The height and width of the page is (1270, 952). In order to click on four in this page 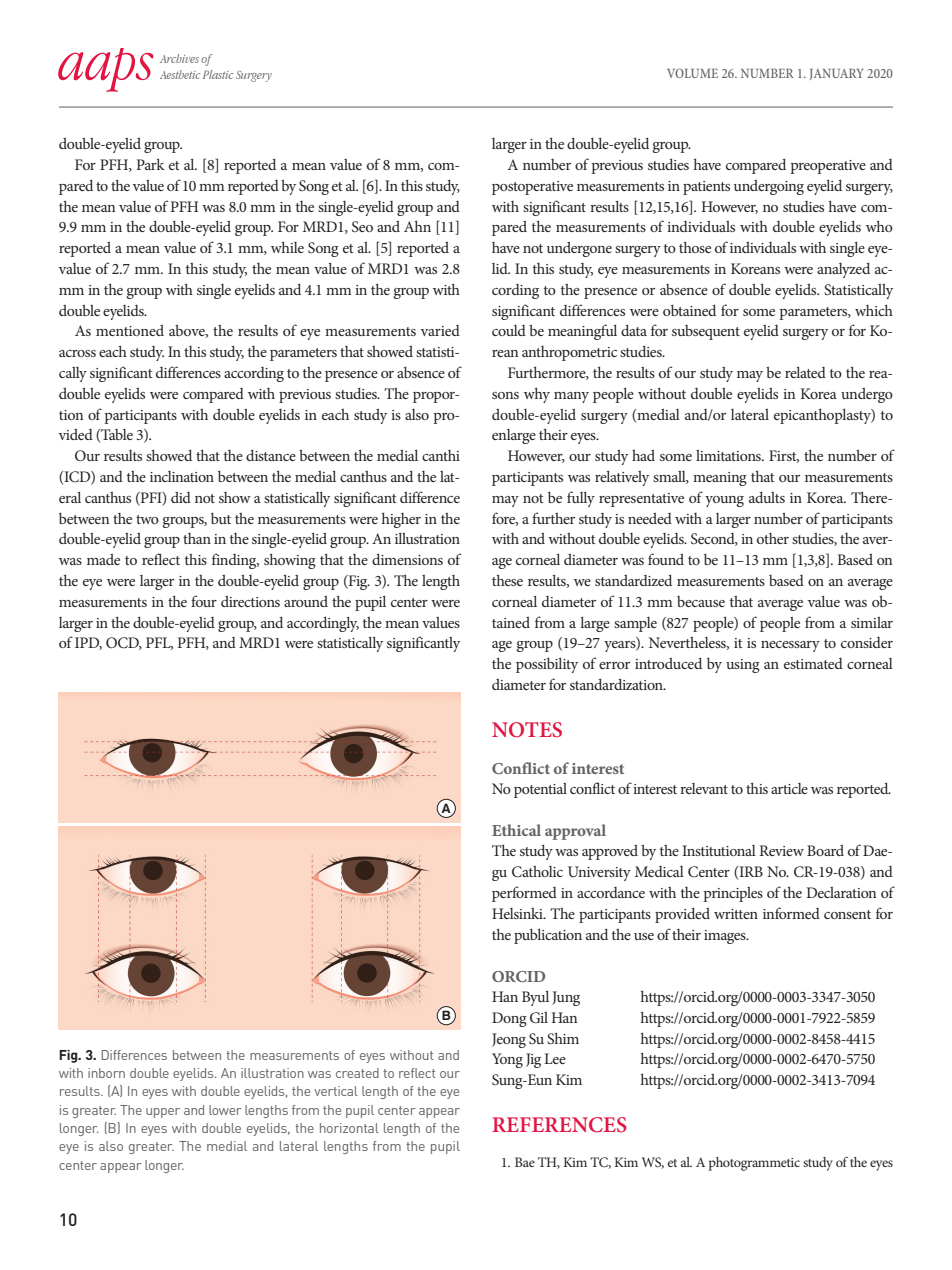, I will do `click(204, 601)`.
